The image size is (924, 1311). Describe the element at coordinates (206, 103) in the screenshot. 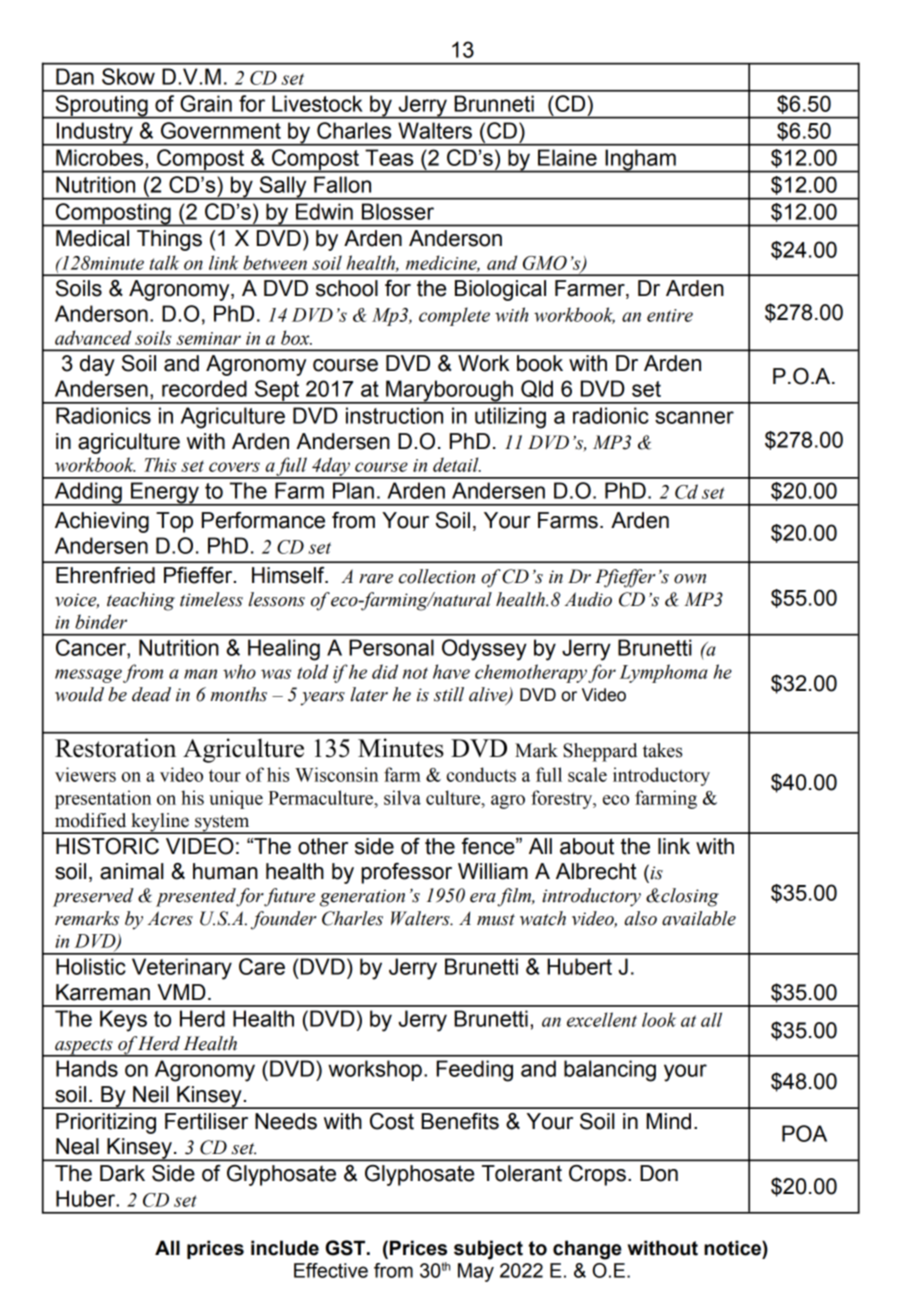

I see `Grain` at that location.
